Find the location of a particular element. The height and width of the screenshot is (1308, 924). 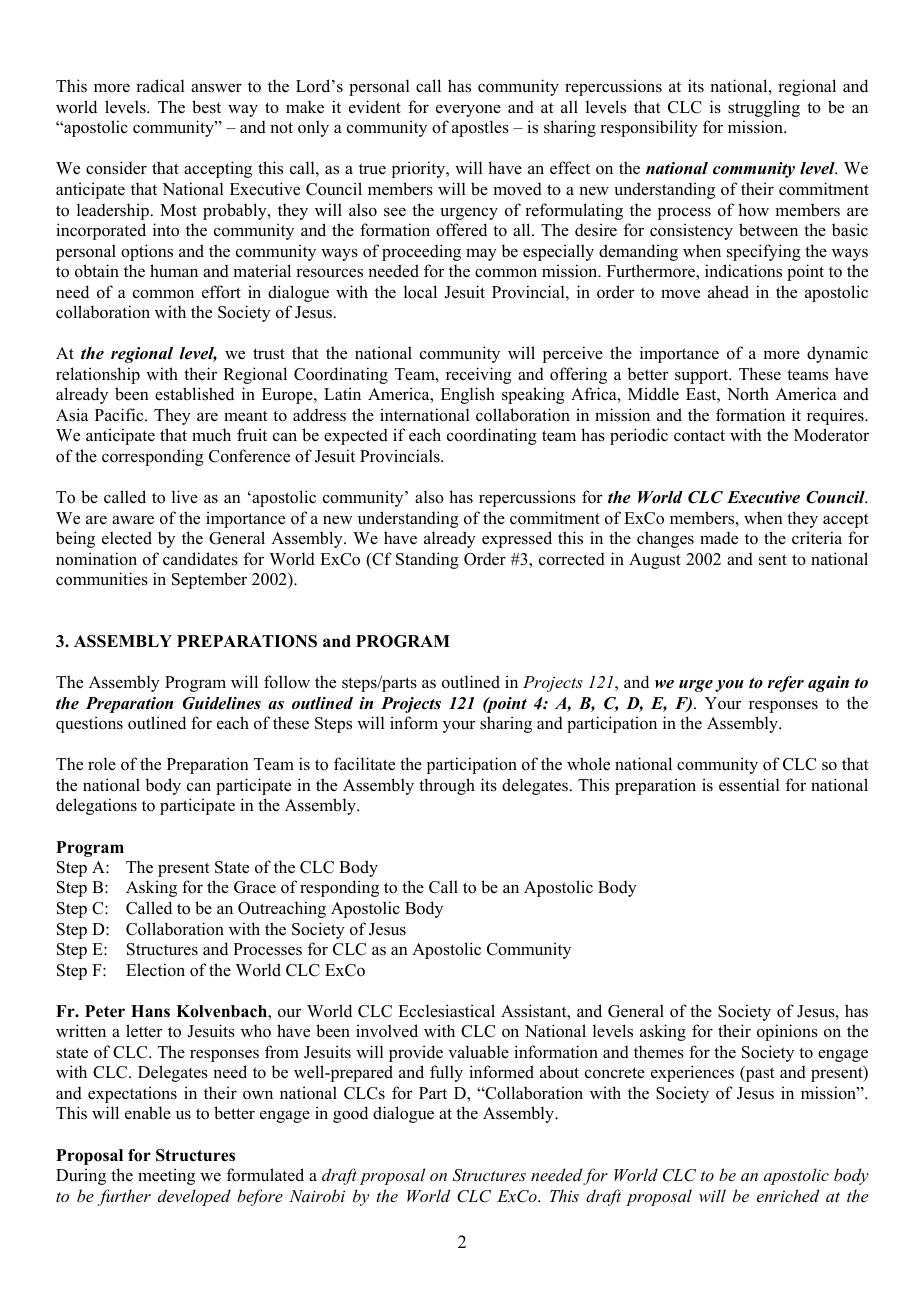

established is located at coordinates (194, 394).
